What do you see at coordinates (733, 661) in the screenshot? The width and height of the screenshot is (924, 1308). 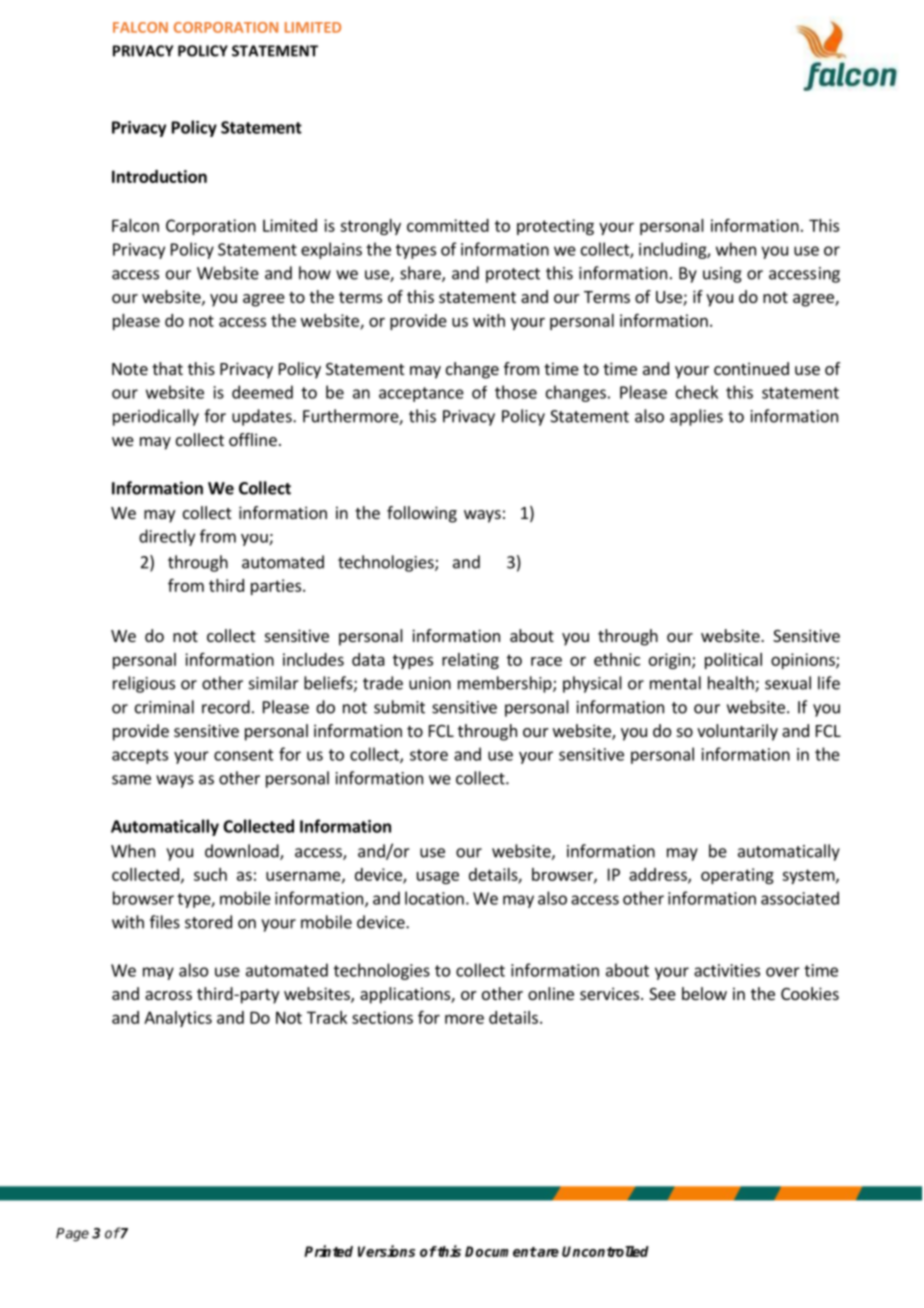 I see `political` at bounding box center [733, 661].
